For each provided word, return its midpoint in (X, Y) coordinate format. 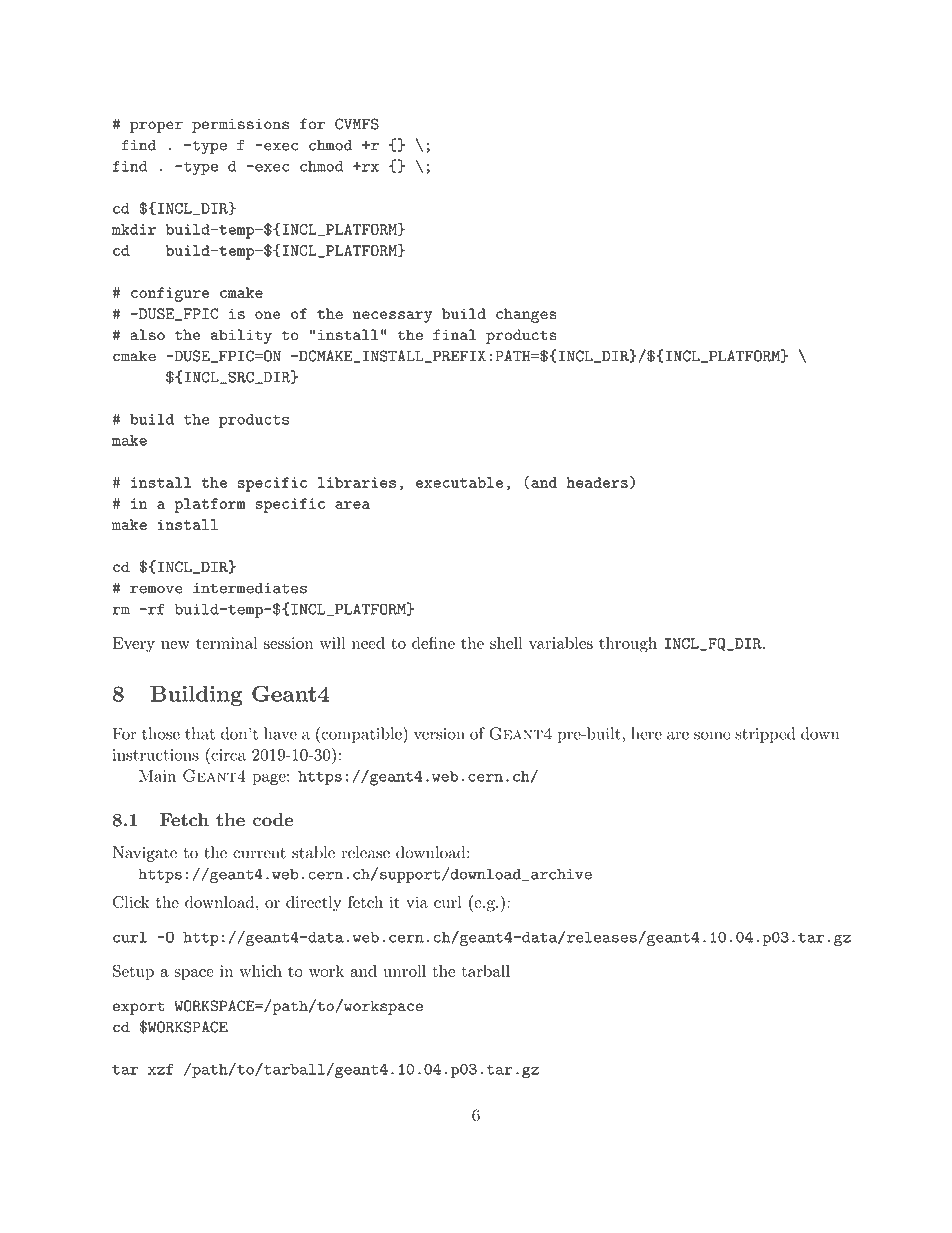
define (433, 642)
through (628, 645)
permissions (240, 126)
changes (526, 315)
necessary (392, 317)
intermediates (250, 588)
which (260, 971)
